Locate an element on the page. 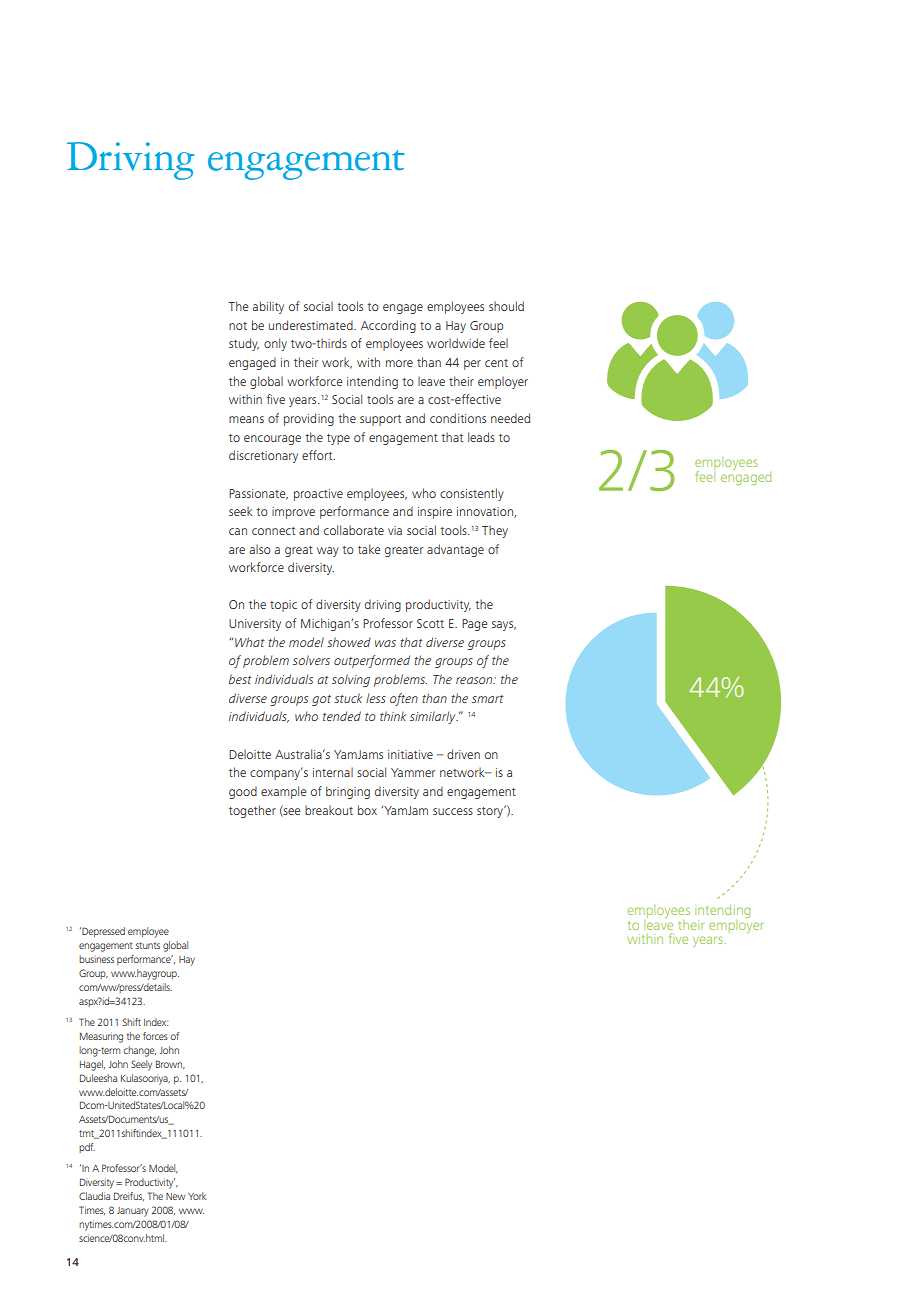 This page has width=924, height=1308. not is located at coordinates (238, 326).
